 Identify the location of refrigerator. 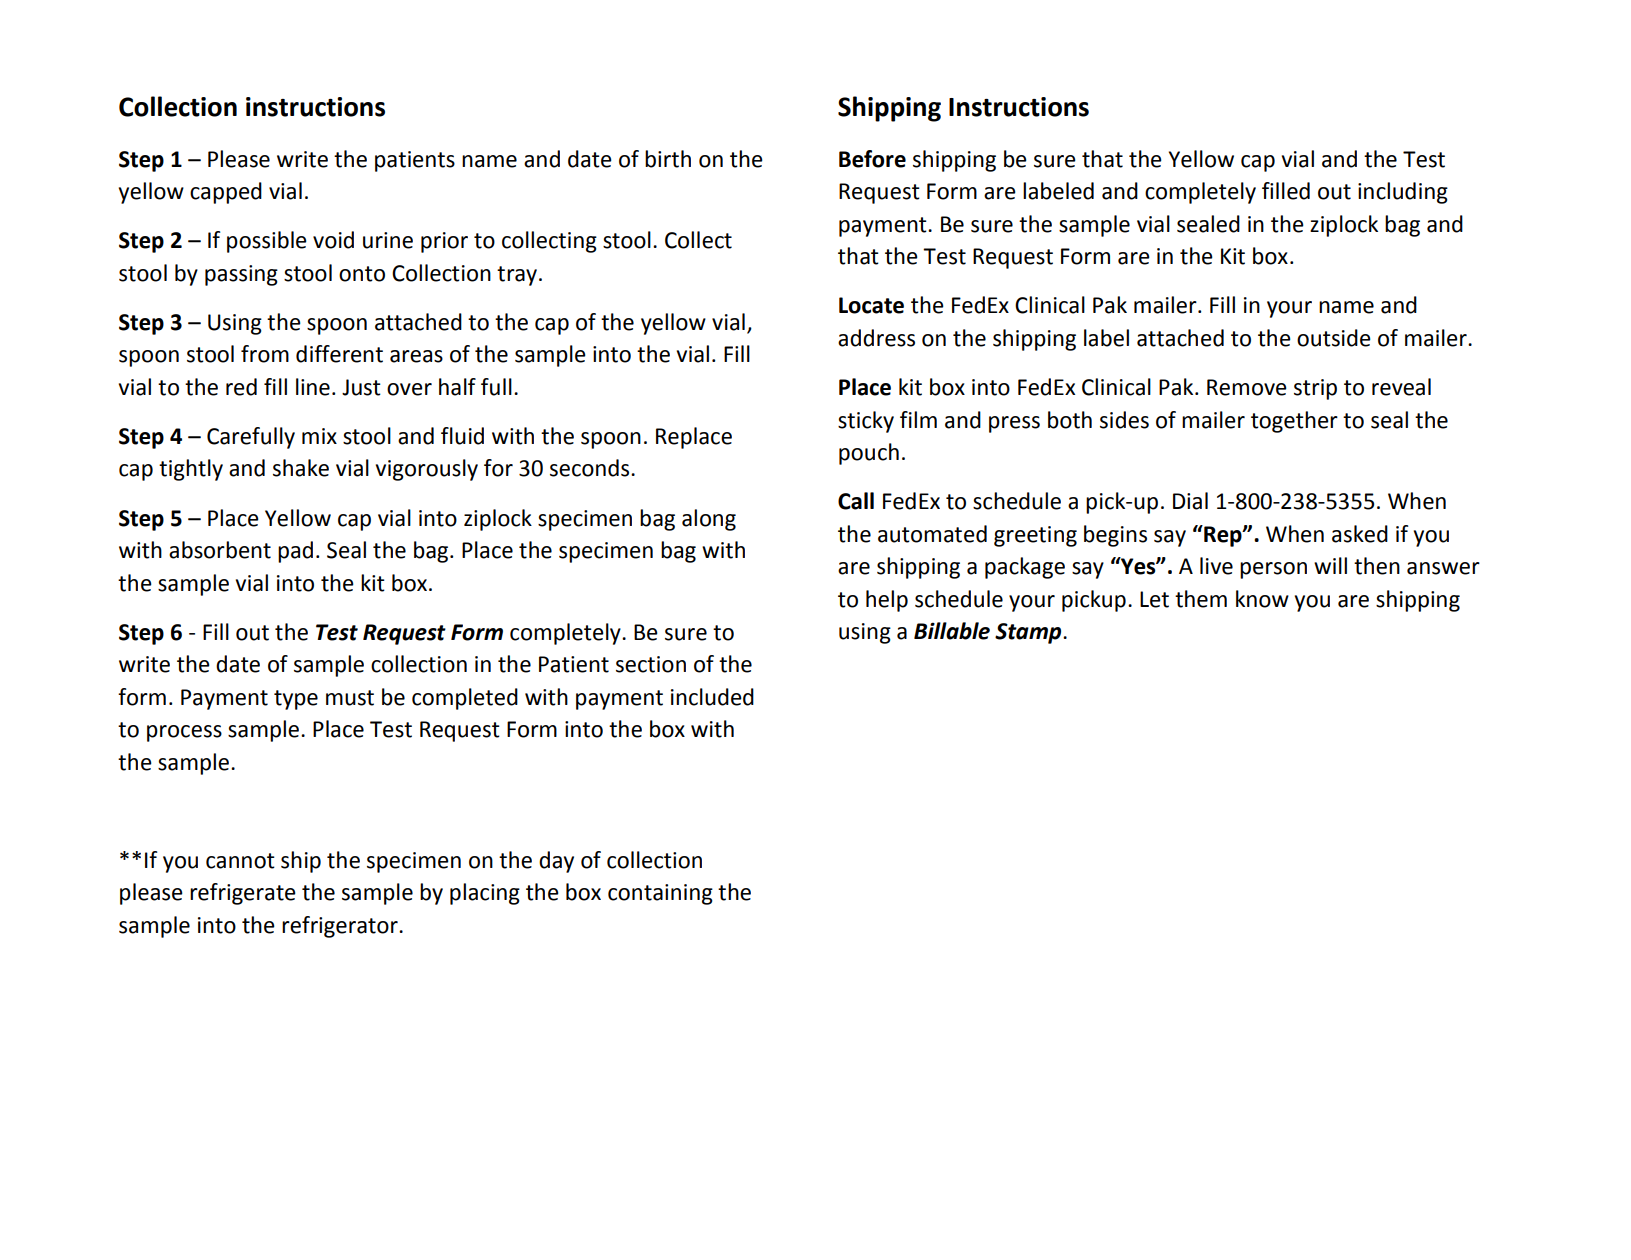
(341, 927).
